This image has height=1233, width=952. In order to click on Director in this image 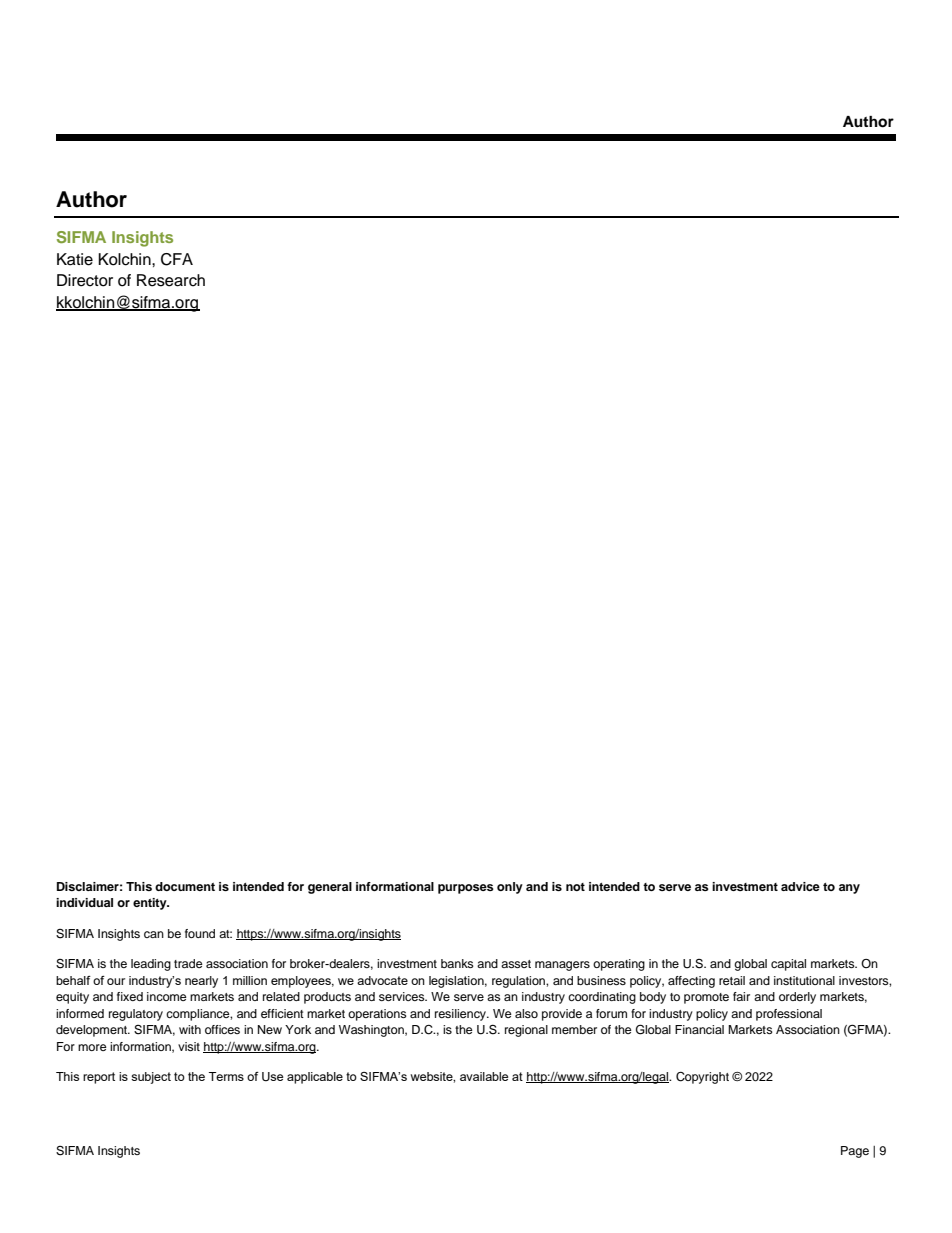, I will do `click(85, 280)`.
